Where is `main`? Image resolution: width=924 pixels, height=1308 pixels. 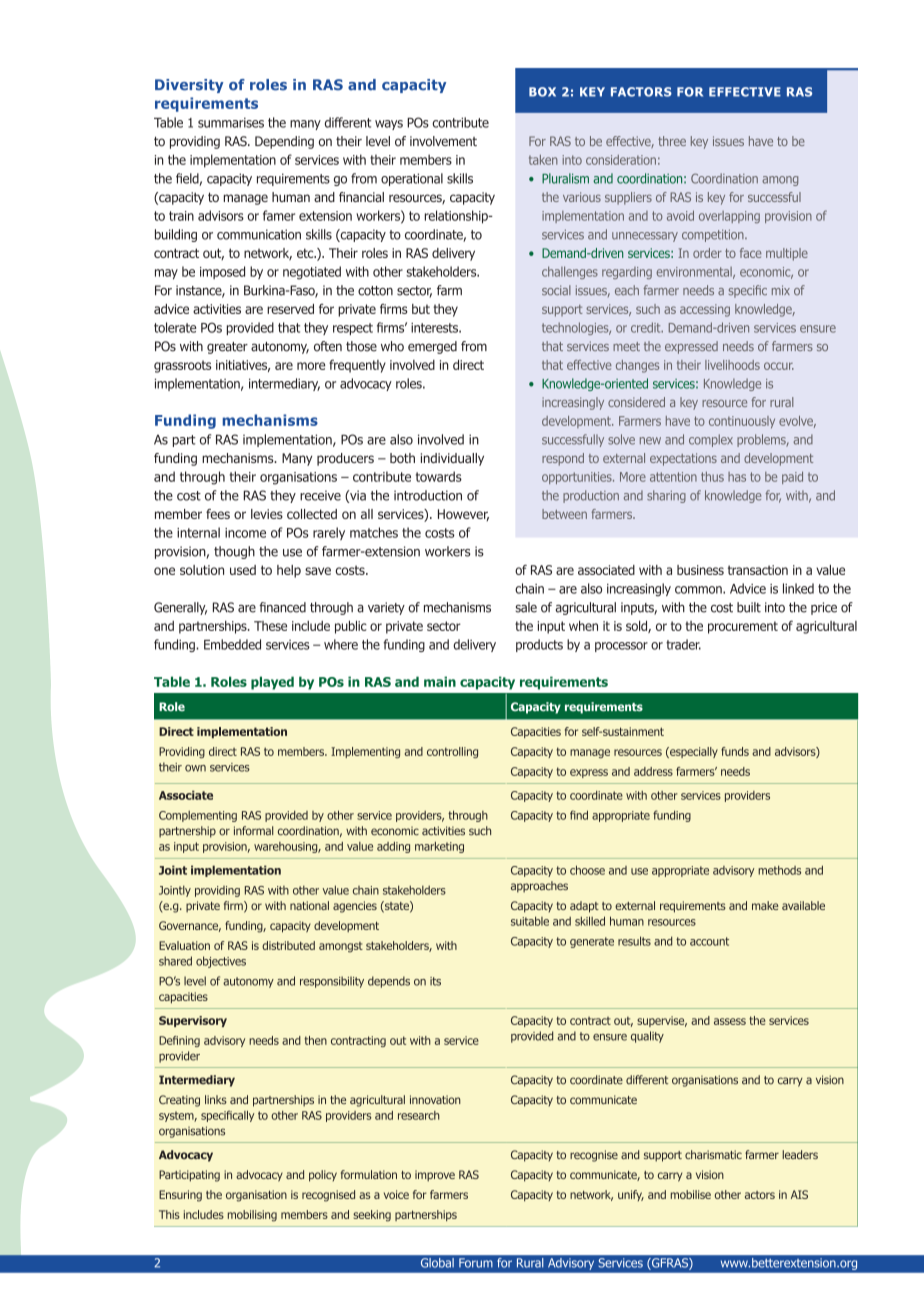
main is located at coordinates (440, 681).
